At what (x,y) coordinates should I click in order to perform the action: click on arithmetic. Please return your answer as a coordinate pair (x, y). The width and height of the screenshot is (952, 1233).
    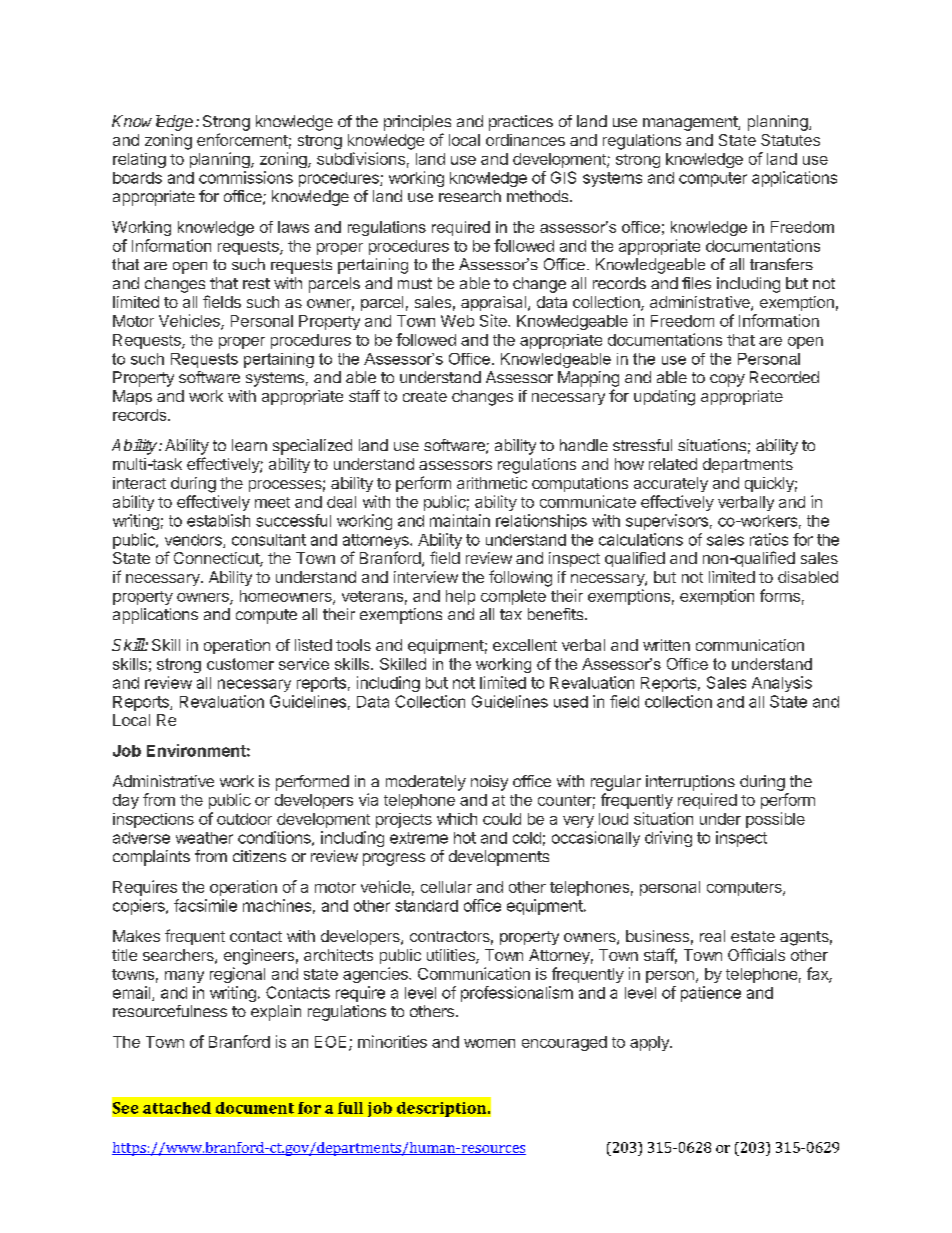
    Looking at the image, I should click on (492, 483).
